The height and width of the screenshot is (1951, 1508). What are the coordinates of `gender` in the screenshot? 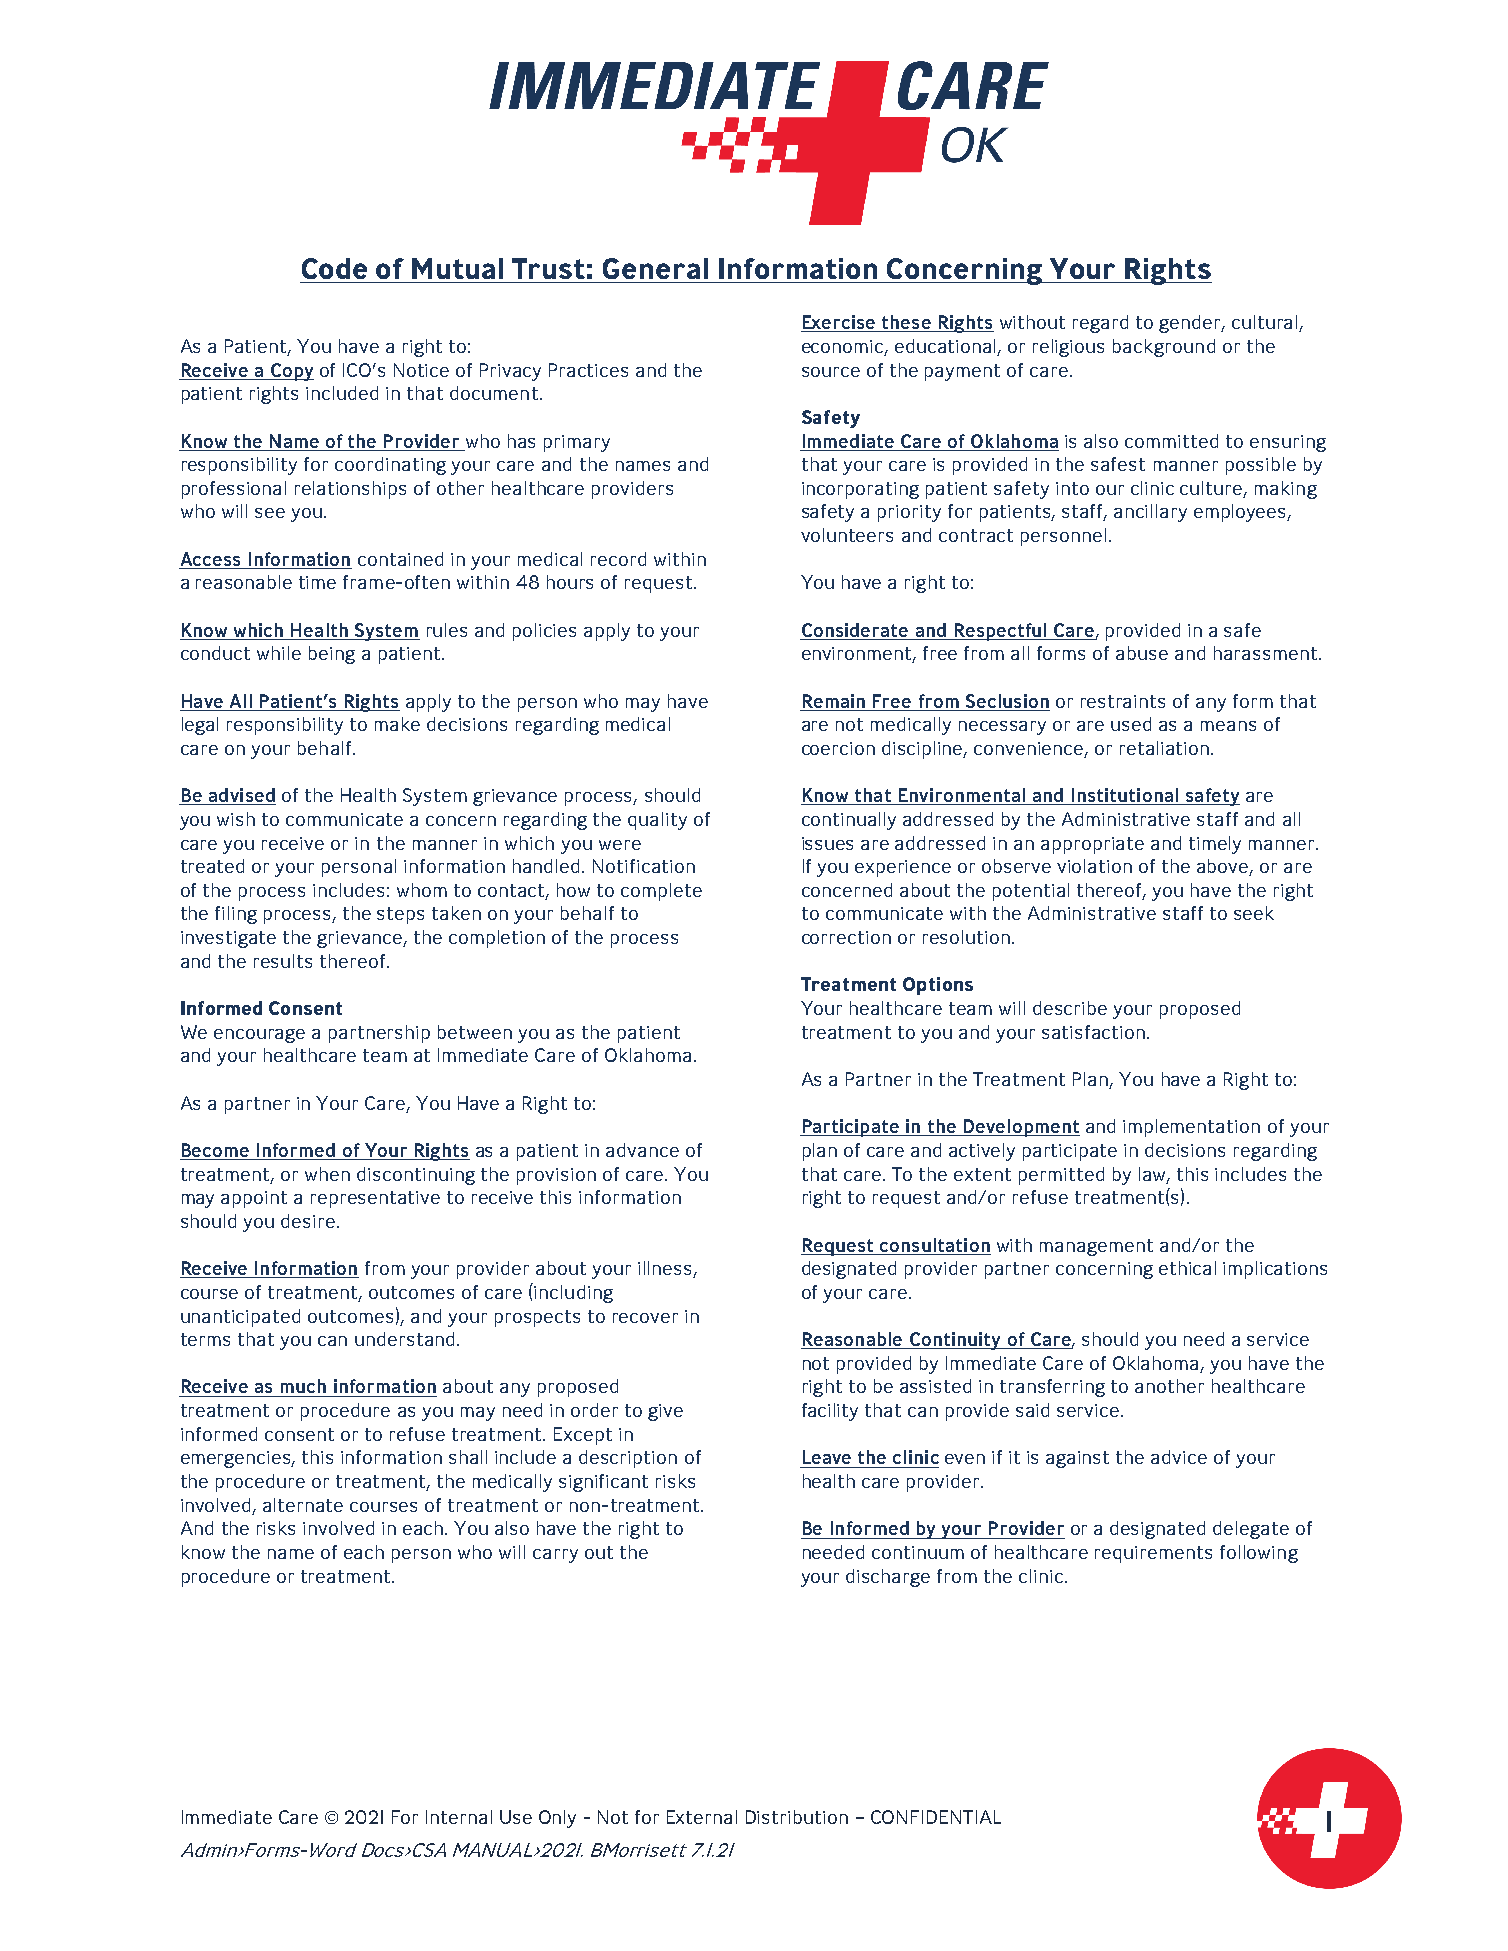 It's located at (1191, 324).
